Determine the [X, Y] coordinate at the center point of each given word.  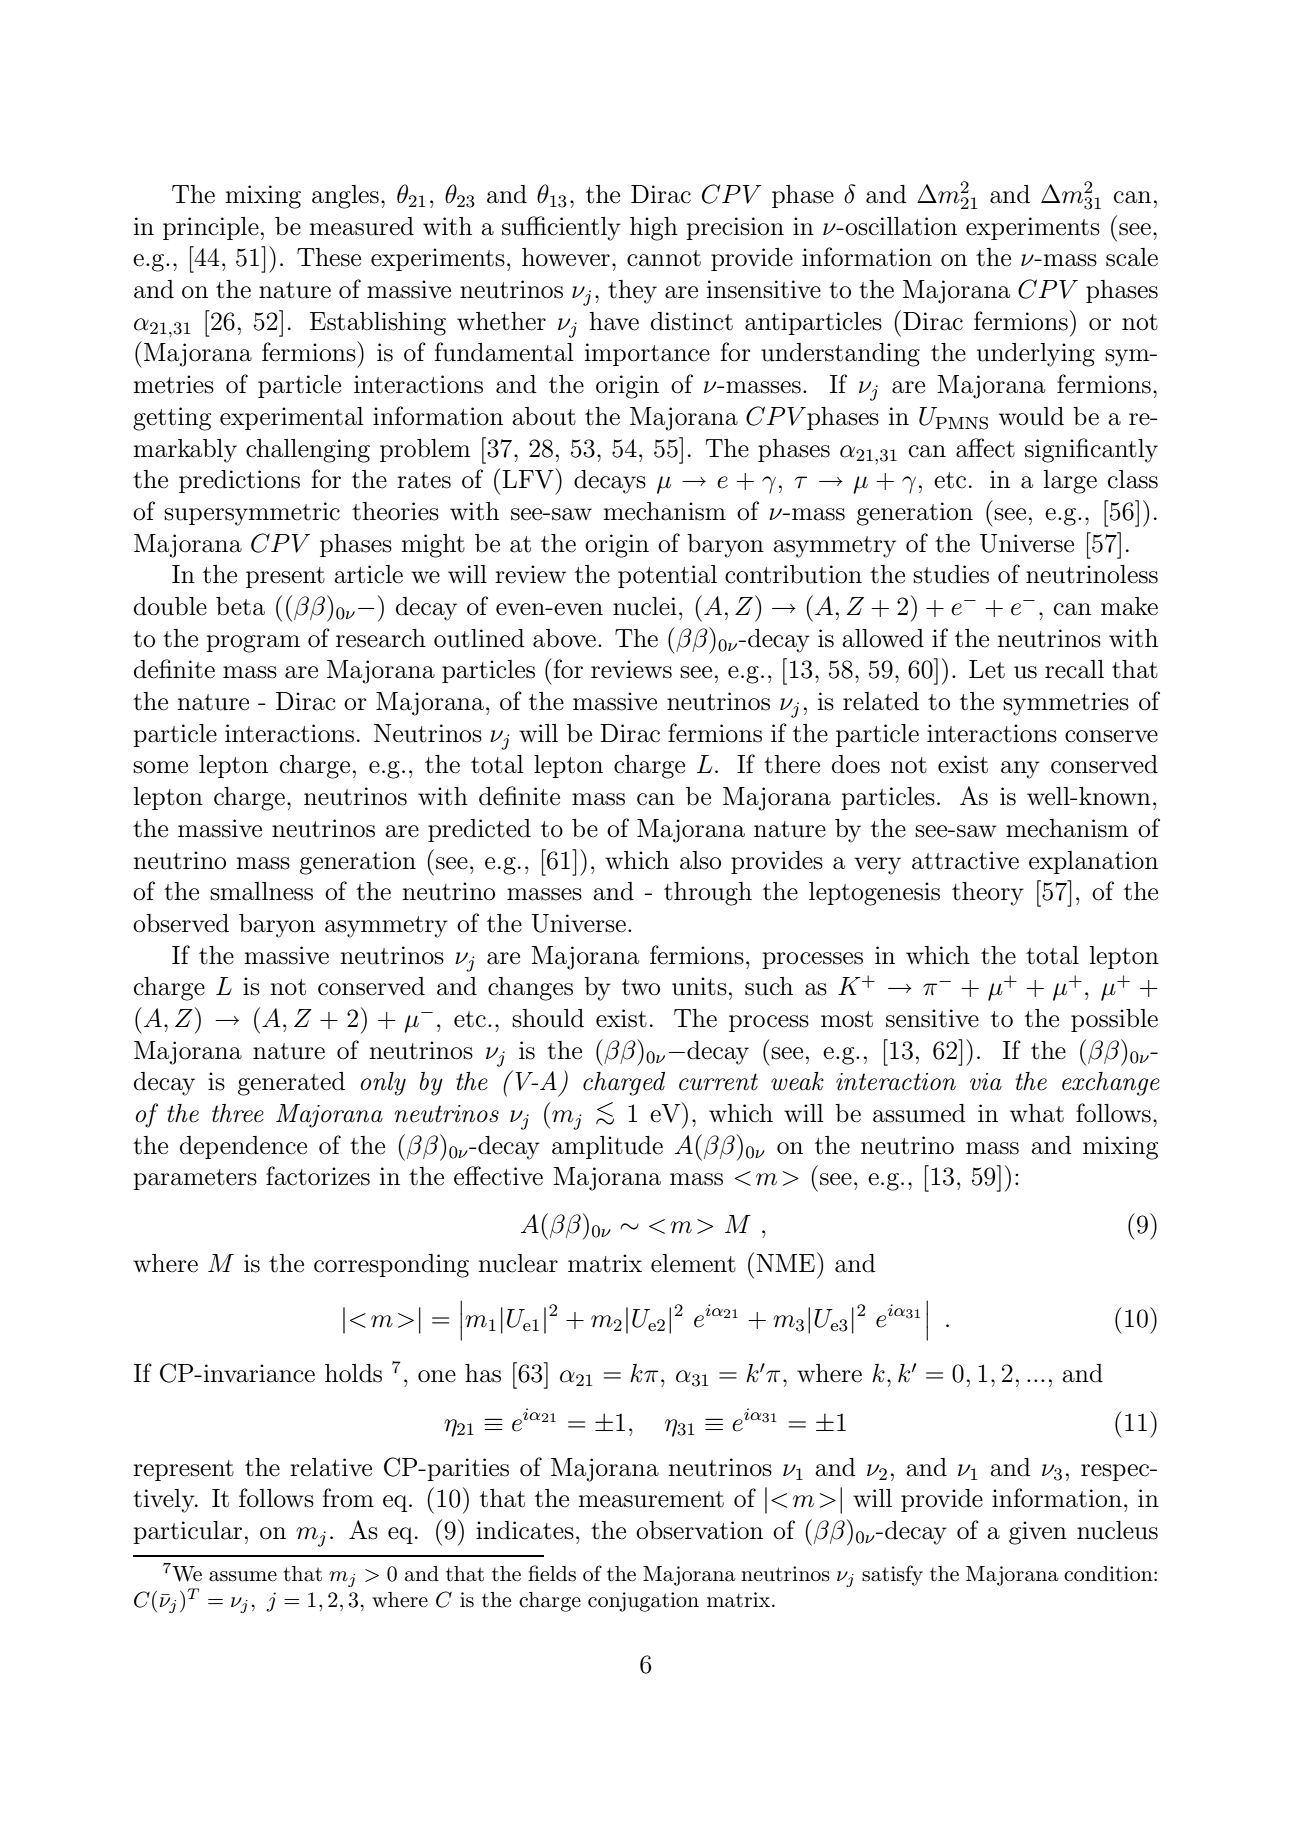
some [160, 767]
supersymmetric [252, 514]
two [641, 987]
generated [291, 1084]
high [654, 229]
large [1070, 482]
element [693, 1263]
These [329, 257]
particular [187, 1532]
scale [1132, 257]
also [700, 860]
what [1037, 1113]
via [986, 1082]
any [1020, 770]
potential [667, 576]
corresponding [391, 1266]
